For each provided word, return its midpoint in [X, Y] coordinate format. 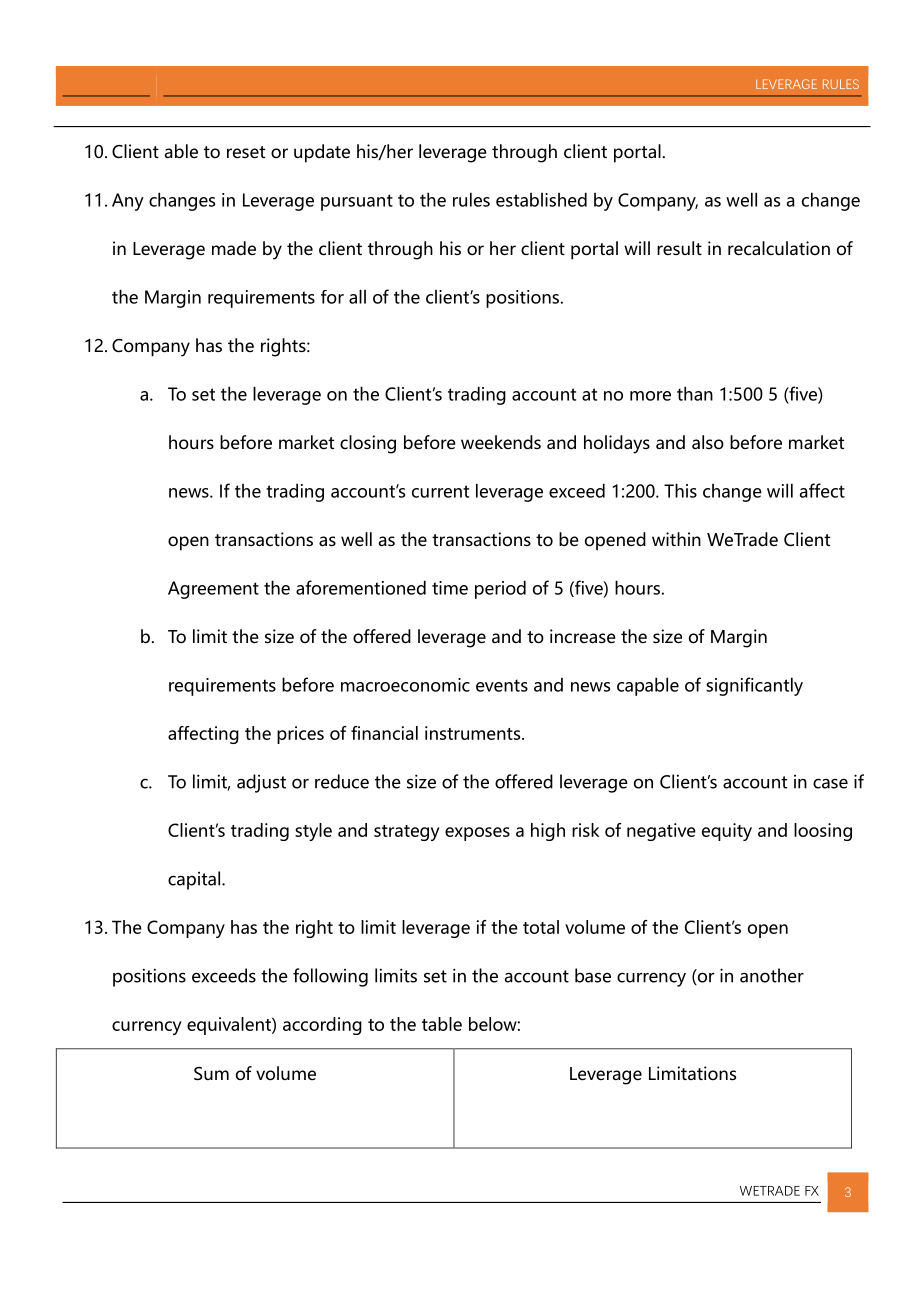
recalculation [779, 248]
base [593, 975]
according [322, 1026]
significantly [754, 686]
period [500, 589]
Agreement [213, 590]
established [541, 199]
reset [246, 152]
